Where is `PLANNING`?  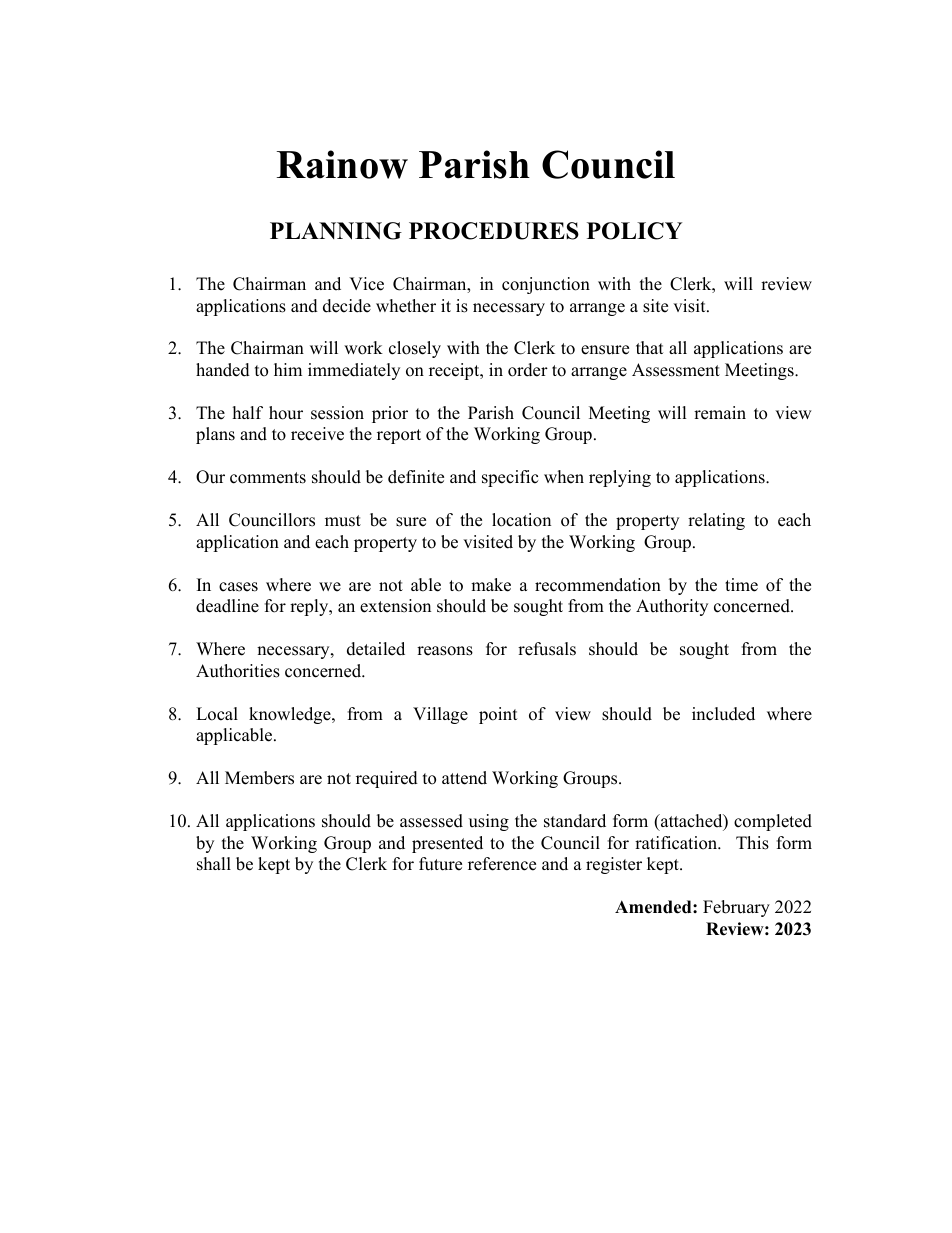 PLANNING is located at coordinates (336, 231).
